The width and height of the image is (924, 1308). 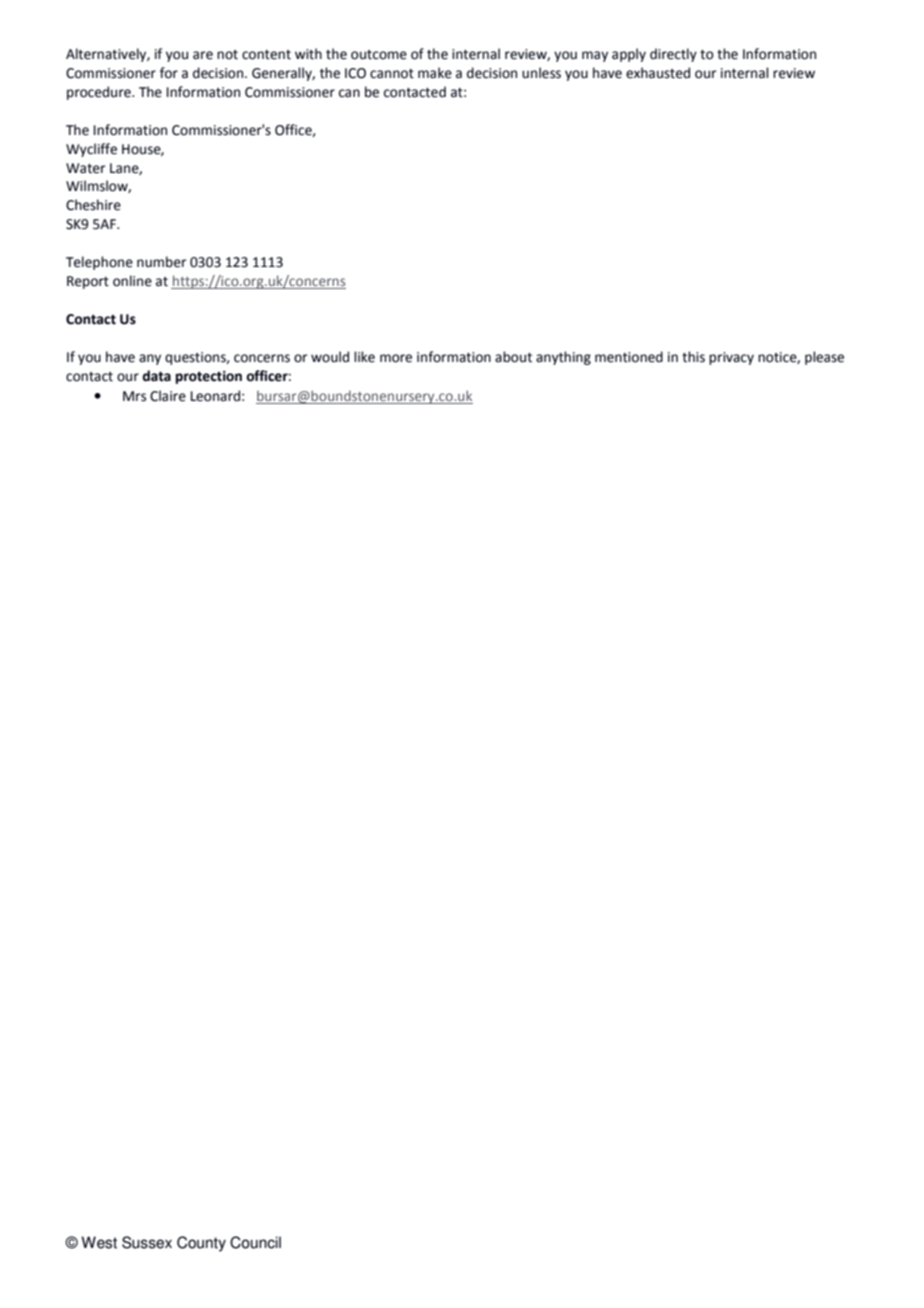 I want to click on make, so click(x=435, y=73).
